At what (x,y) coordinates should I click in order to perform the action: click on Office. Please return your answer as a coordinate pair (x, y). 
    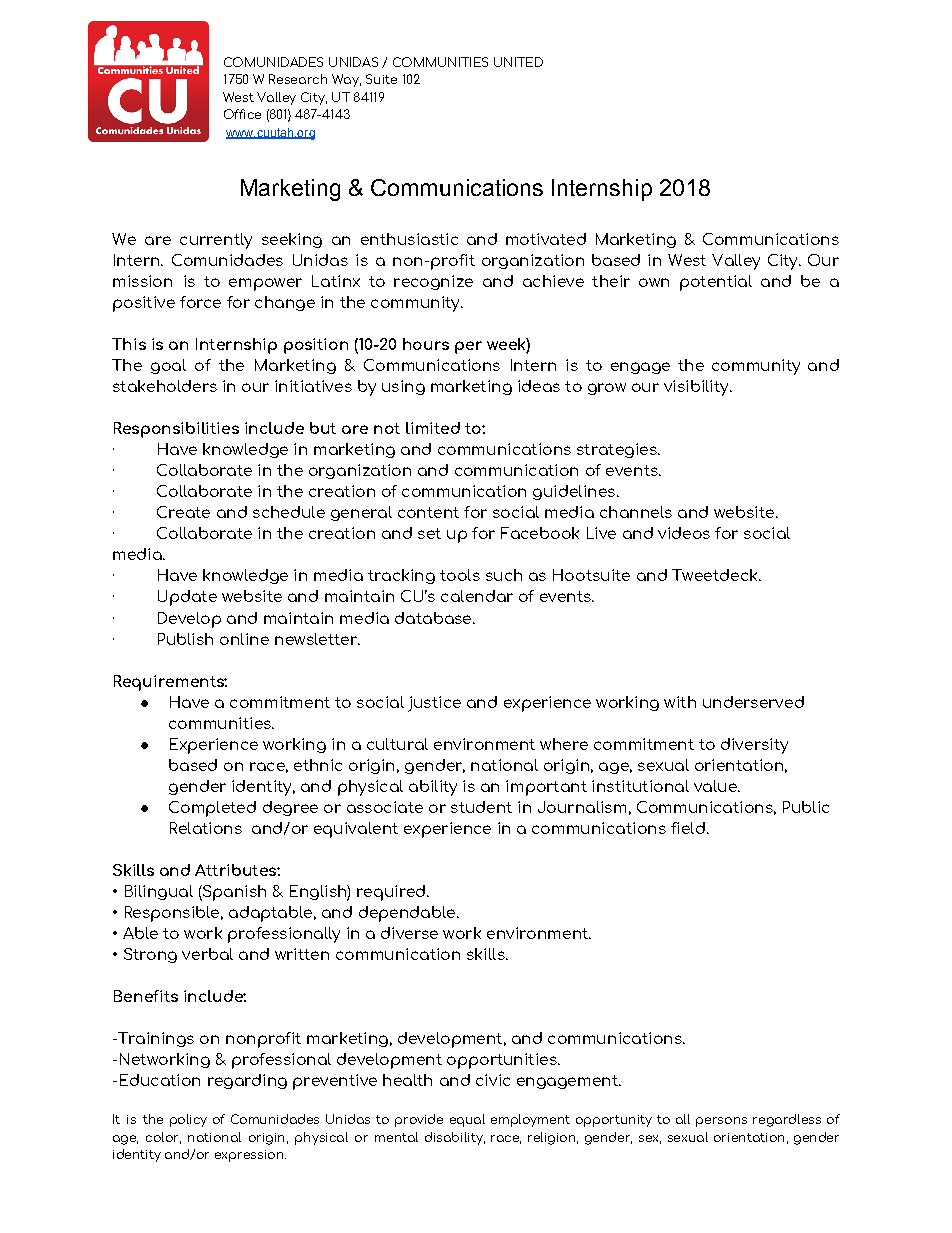
    Looking at the image, I should click on (242, 114).
